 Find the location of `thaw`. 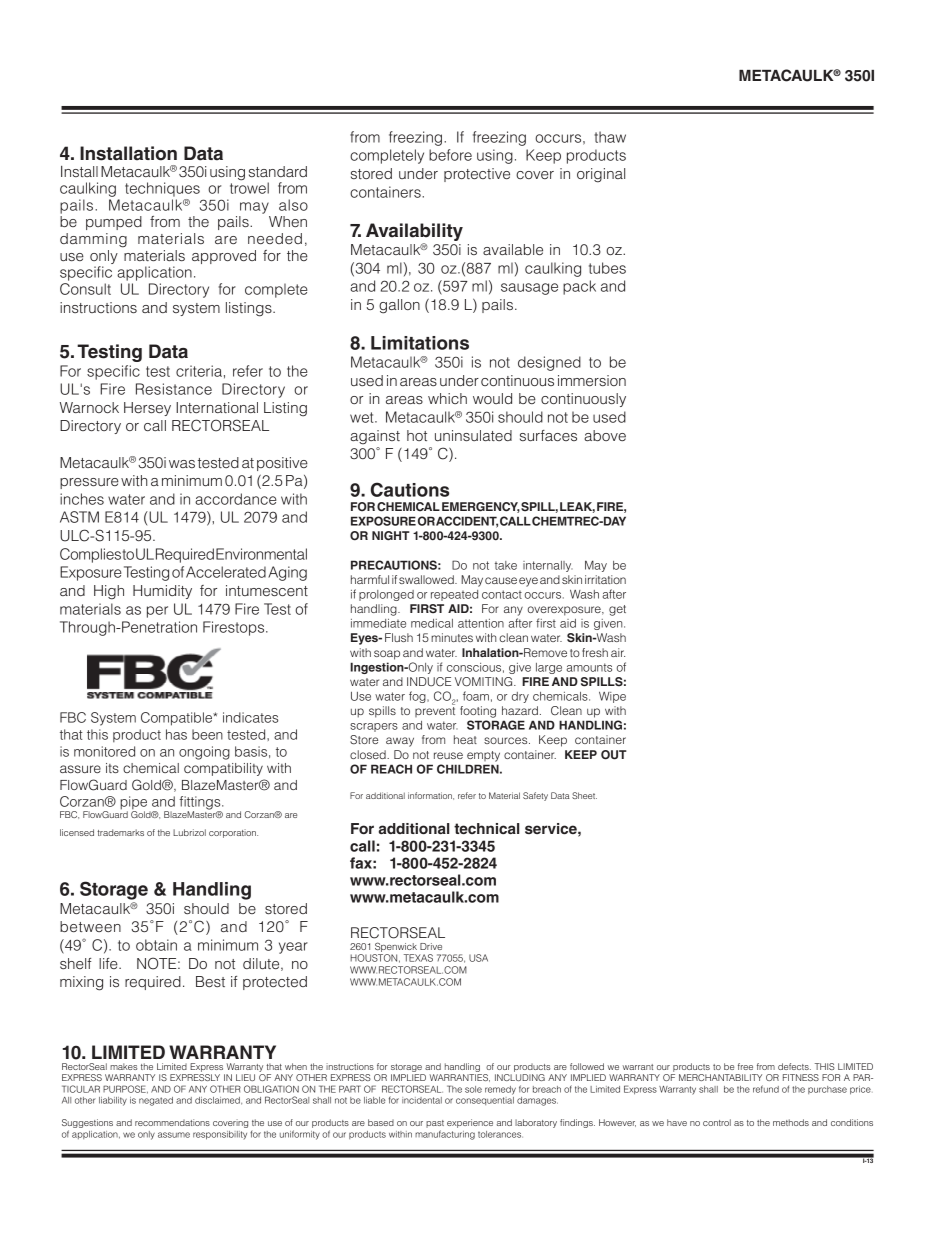

thaw is located at coordinates (610, 137).
